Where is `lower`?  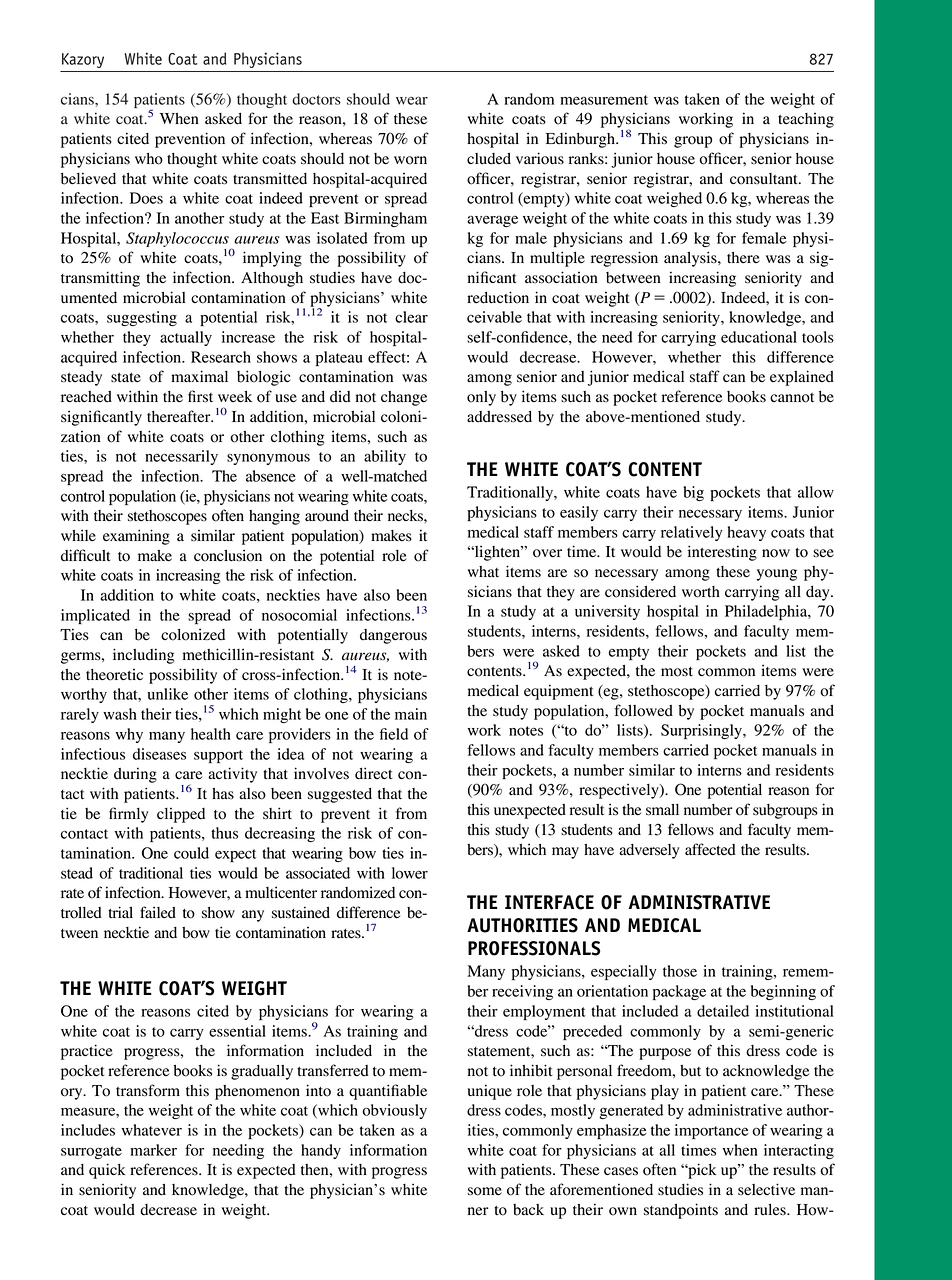 lower is located at coordinates (410, 873).
